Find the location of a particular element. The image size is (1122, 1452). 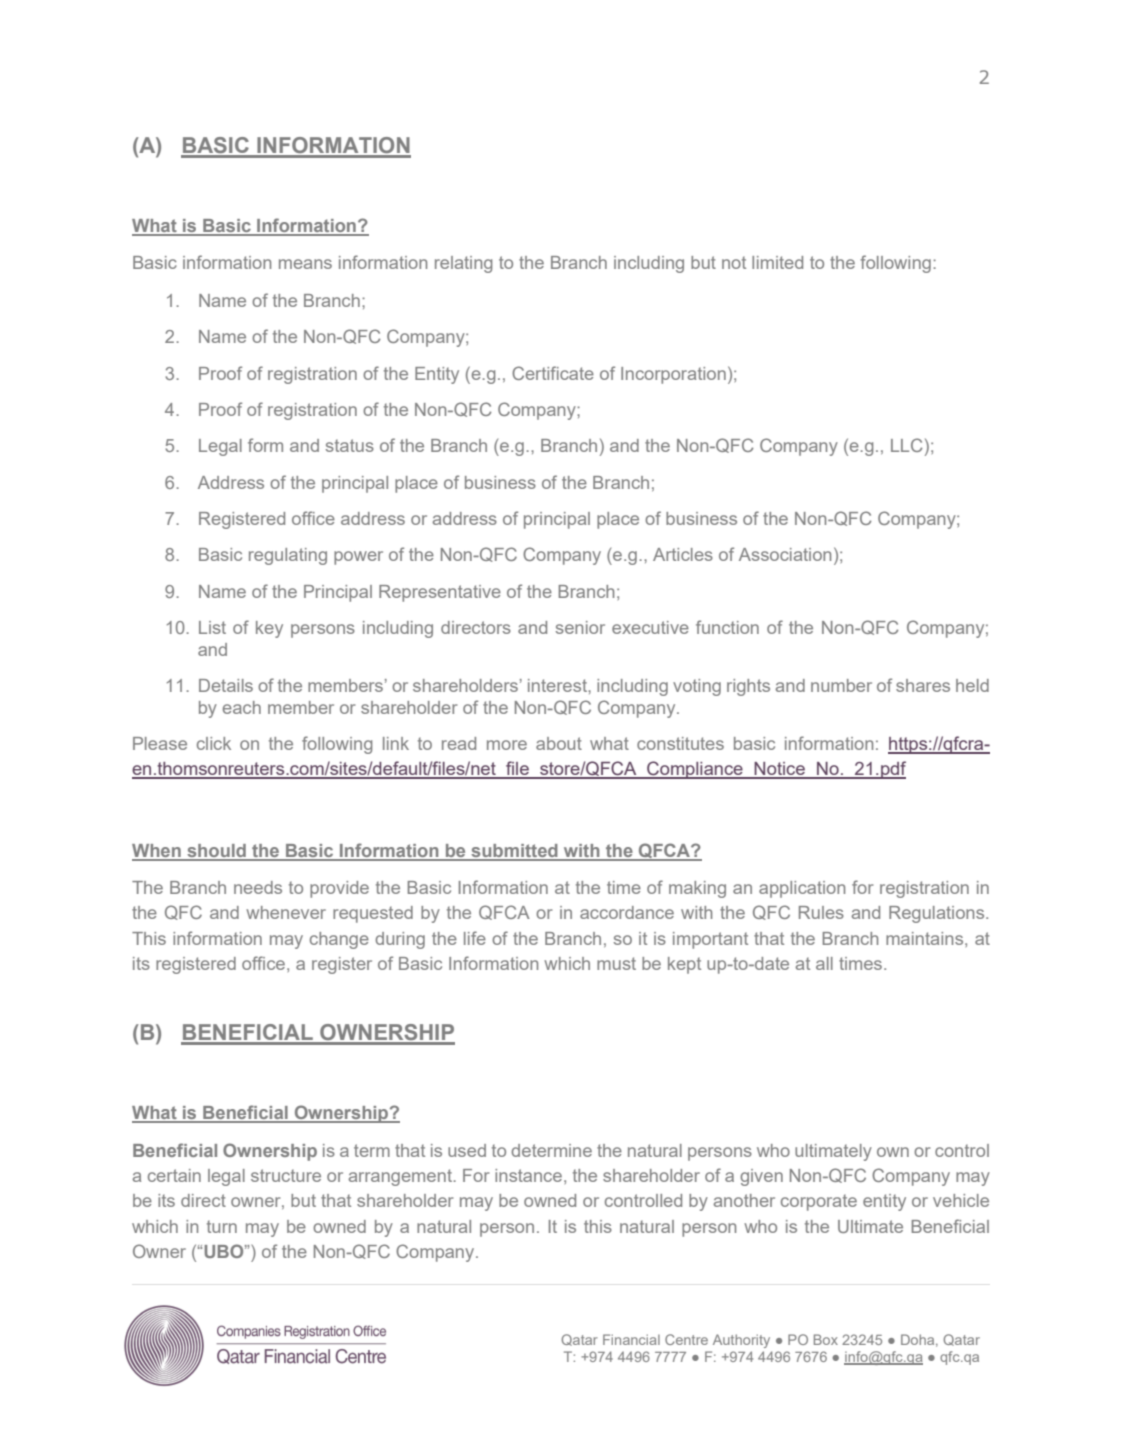

must is located at coordinates (616, 963).
